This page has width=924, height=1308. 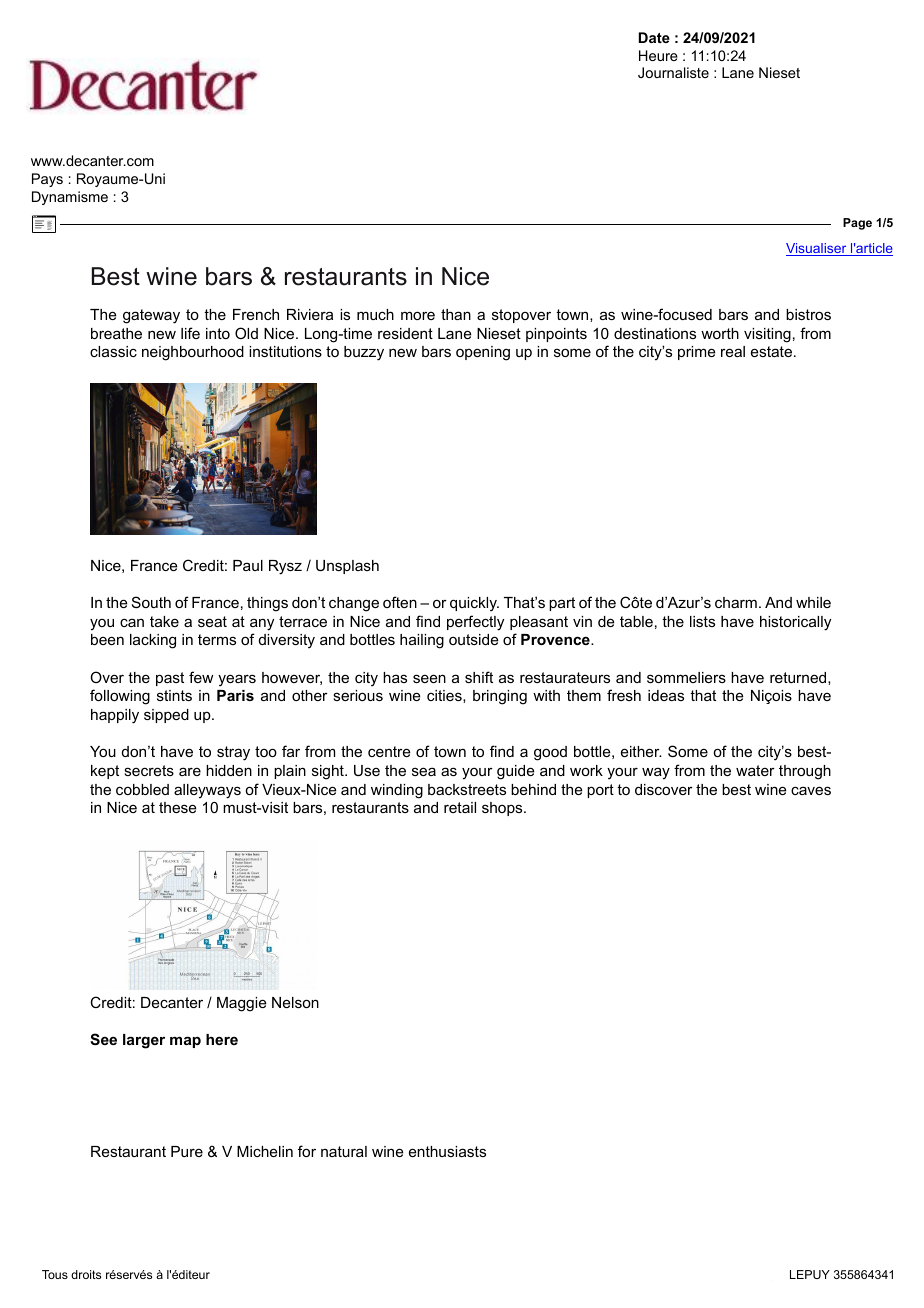 I want to click on Tous, so click(x=55, y=1274).
